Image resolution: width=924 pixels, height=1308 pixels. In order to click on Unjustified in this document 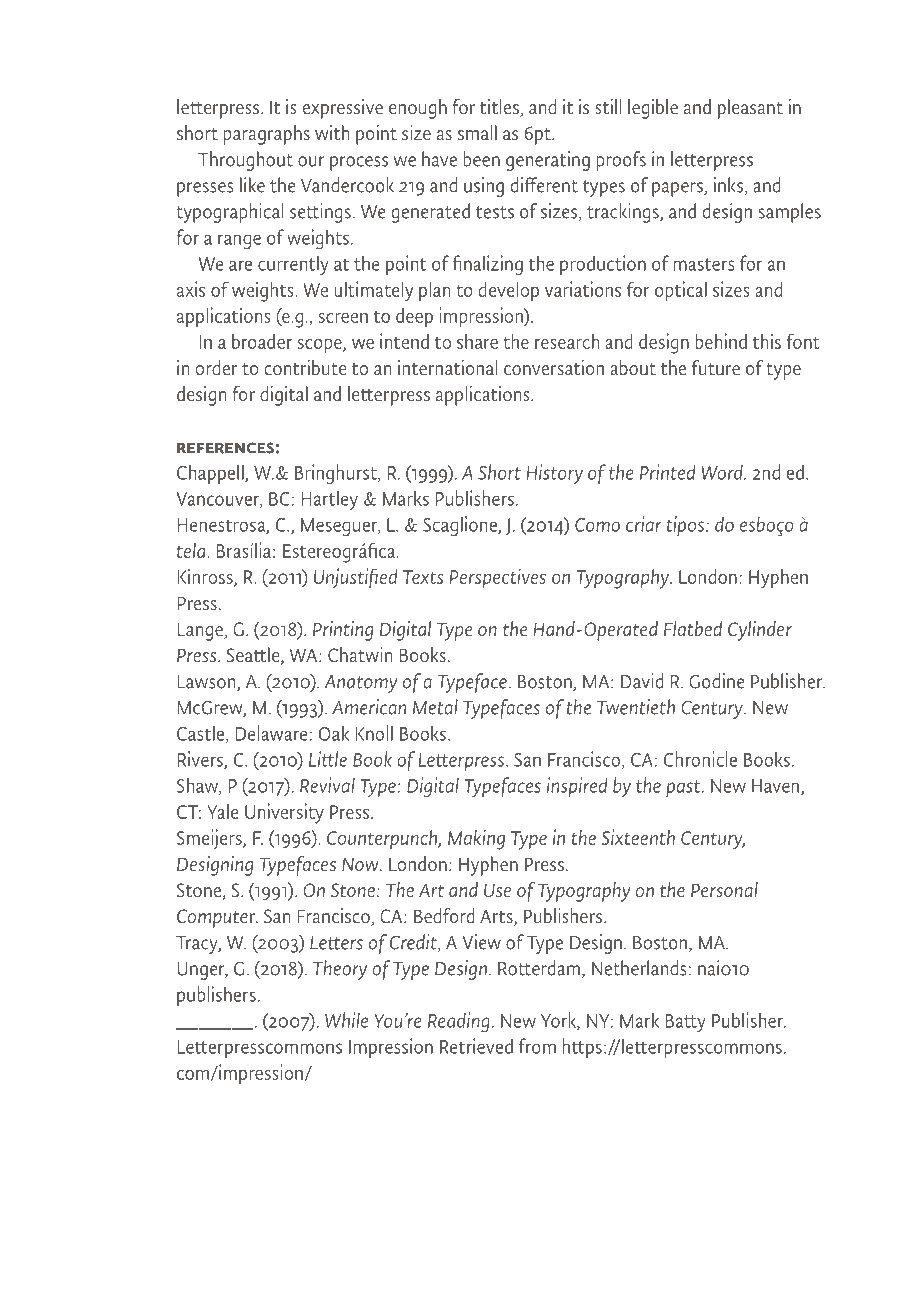, I will do `click(356, 578)`.
